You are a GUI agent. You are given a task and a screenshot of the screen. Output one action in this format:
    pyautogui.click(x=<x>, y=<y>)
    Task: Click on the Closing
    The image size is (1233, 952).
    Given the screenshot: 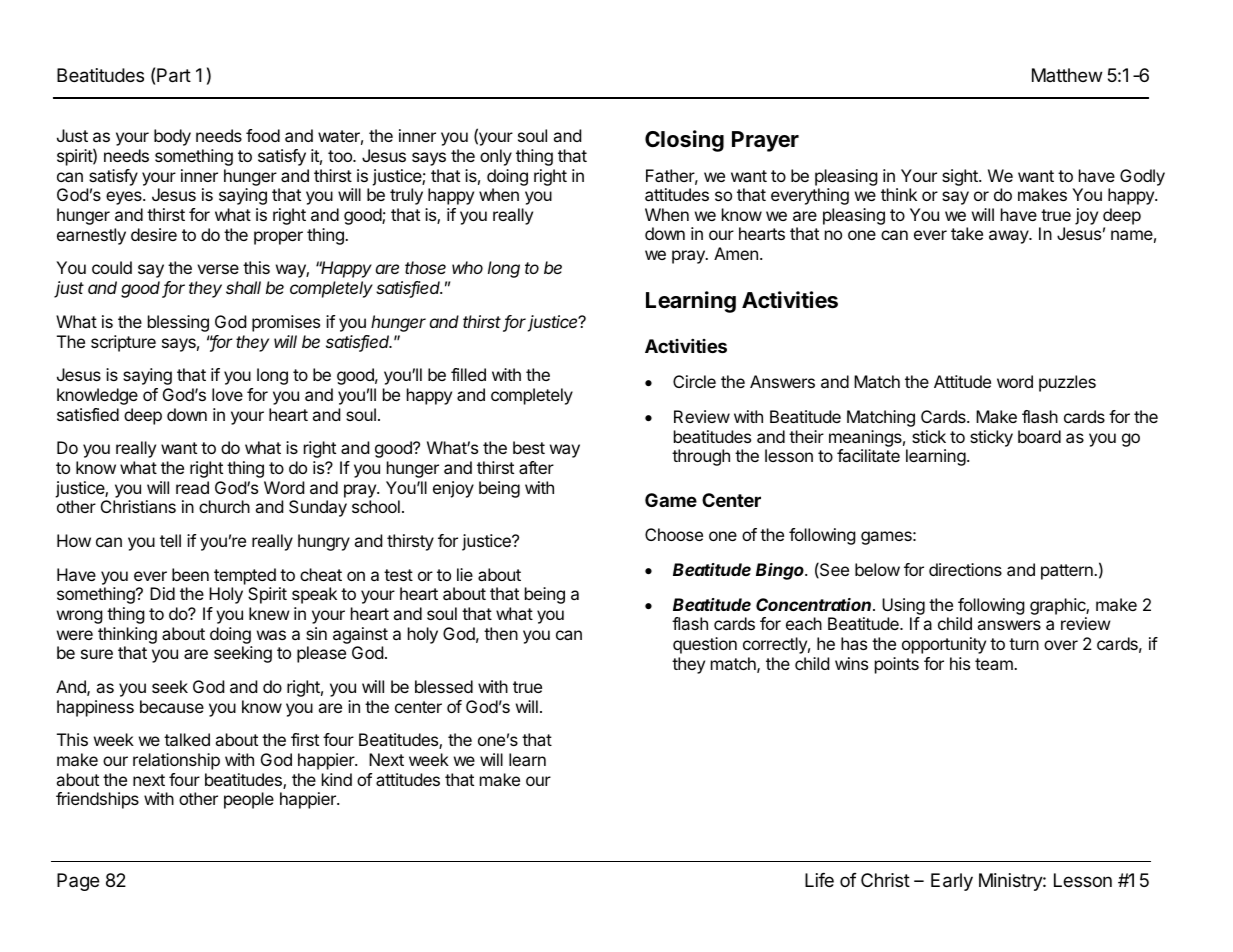 What is the action you would take?
    pyautogui.click(x=684, y=141)
